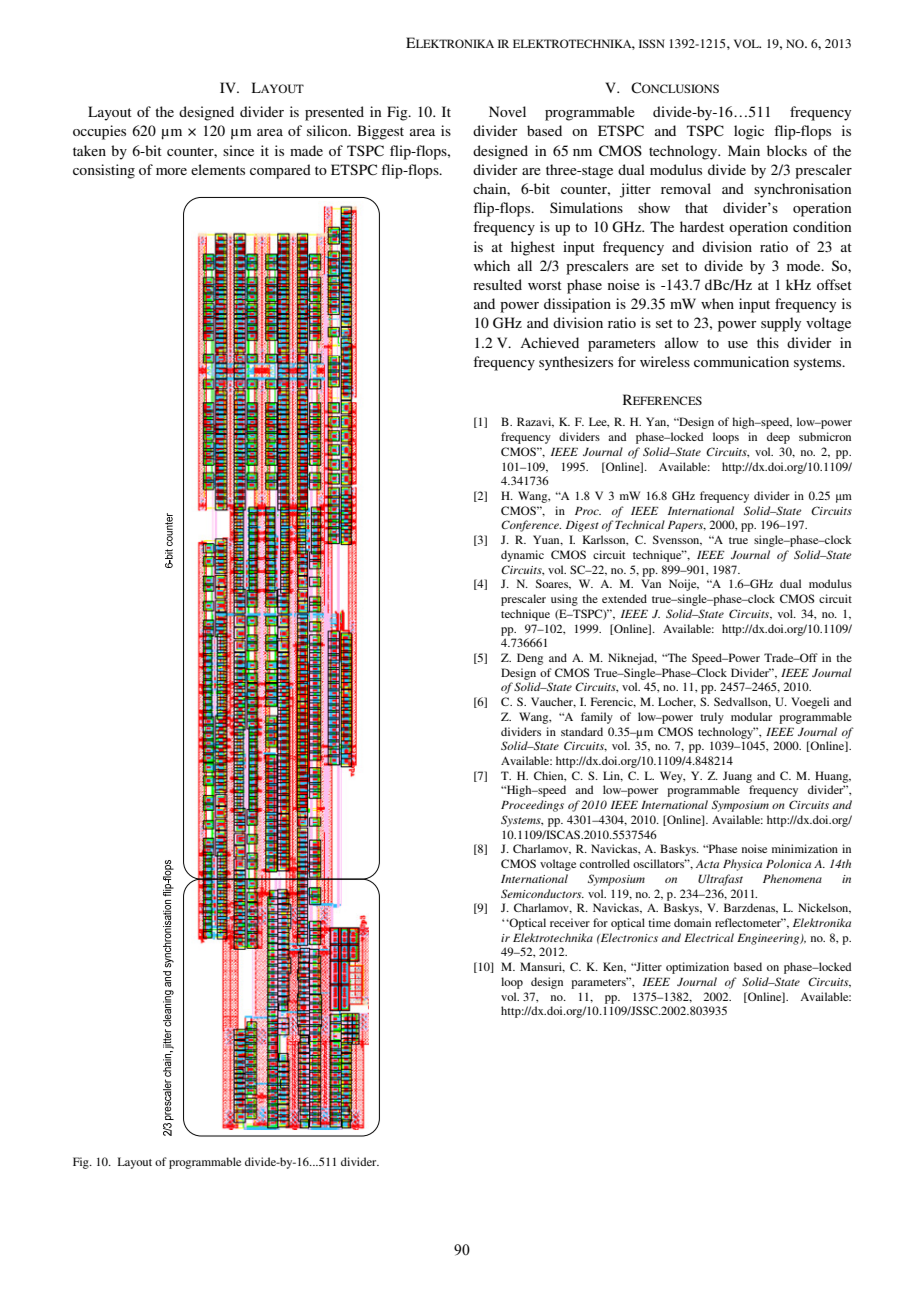 The height and width of the document is (1308, 924). Describe the element at coordinates (751, 716) in the document. I see `modular` at that location.
